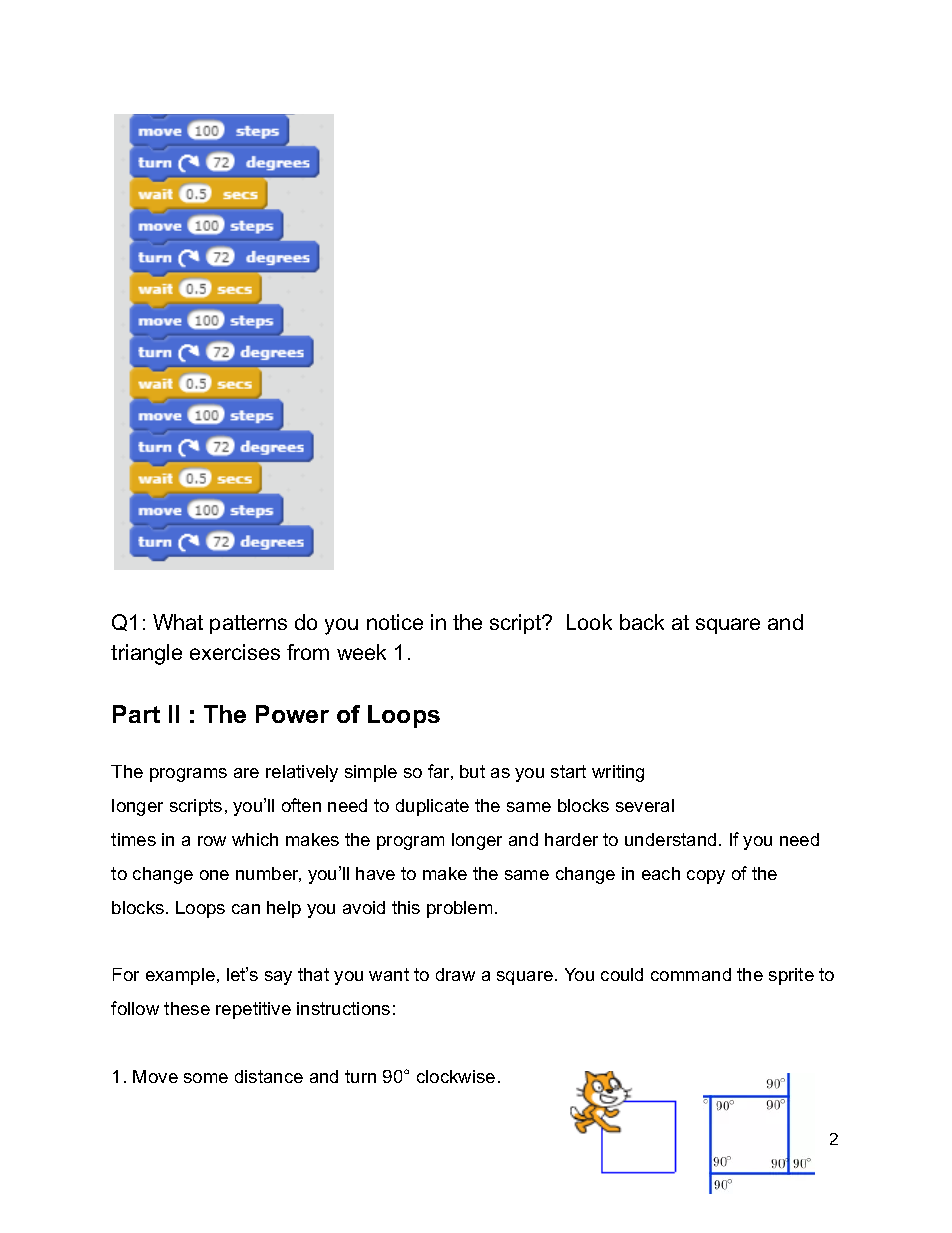 The width and height of the screenshot is (952, 1233). I want to click on some, so click(206, 1078).
